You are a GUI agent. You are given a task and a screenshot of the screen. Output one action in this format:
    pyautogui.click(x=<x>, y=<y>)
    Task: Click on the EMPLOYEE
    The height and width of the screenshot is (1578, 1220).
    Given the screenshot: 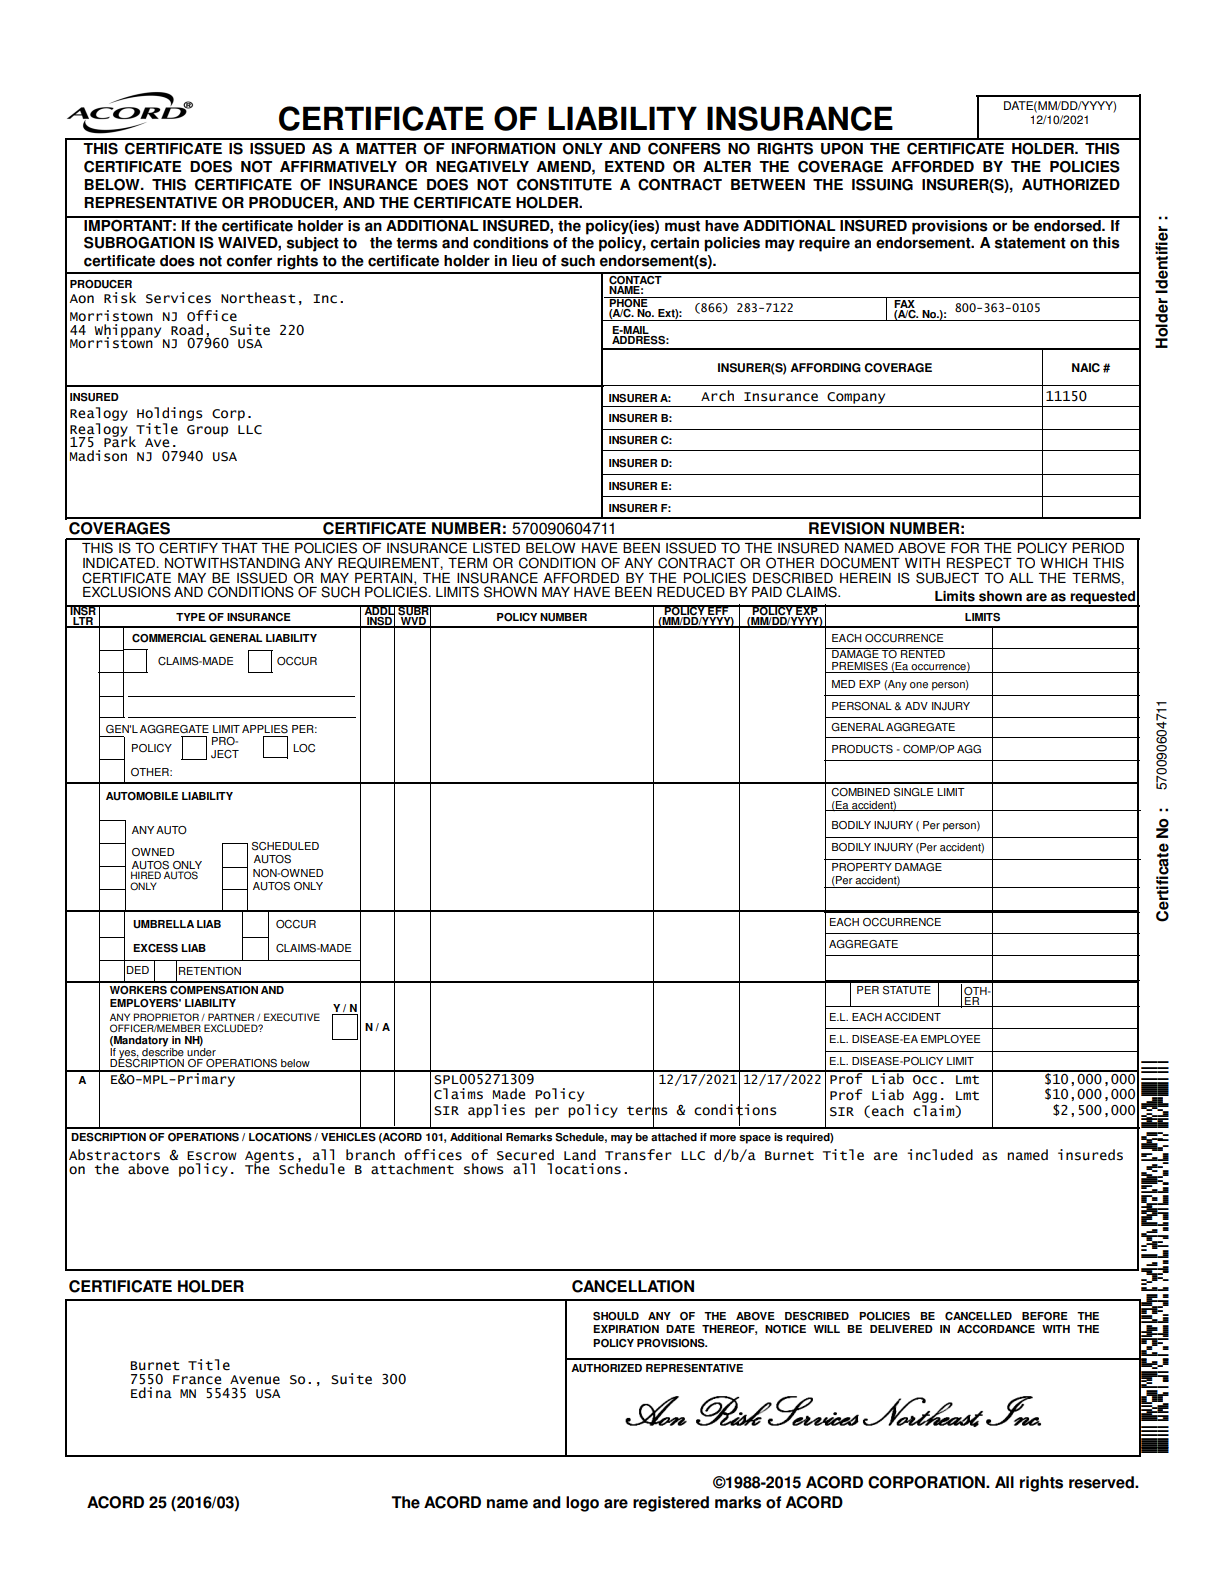 What is the action you would take?
    pyautogui.click(x=950, y=1039)
